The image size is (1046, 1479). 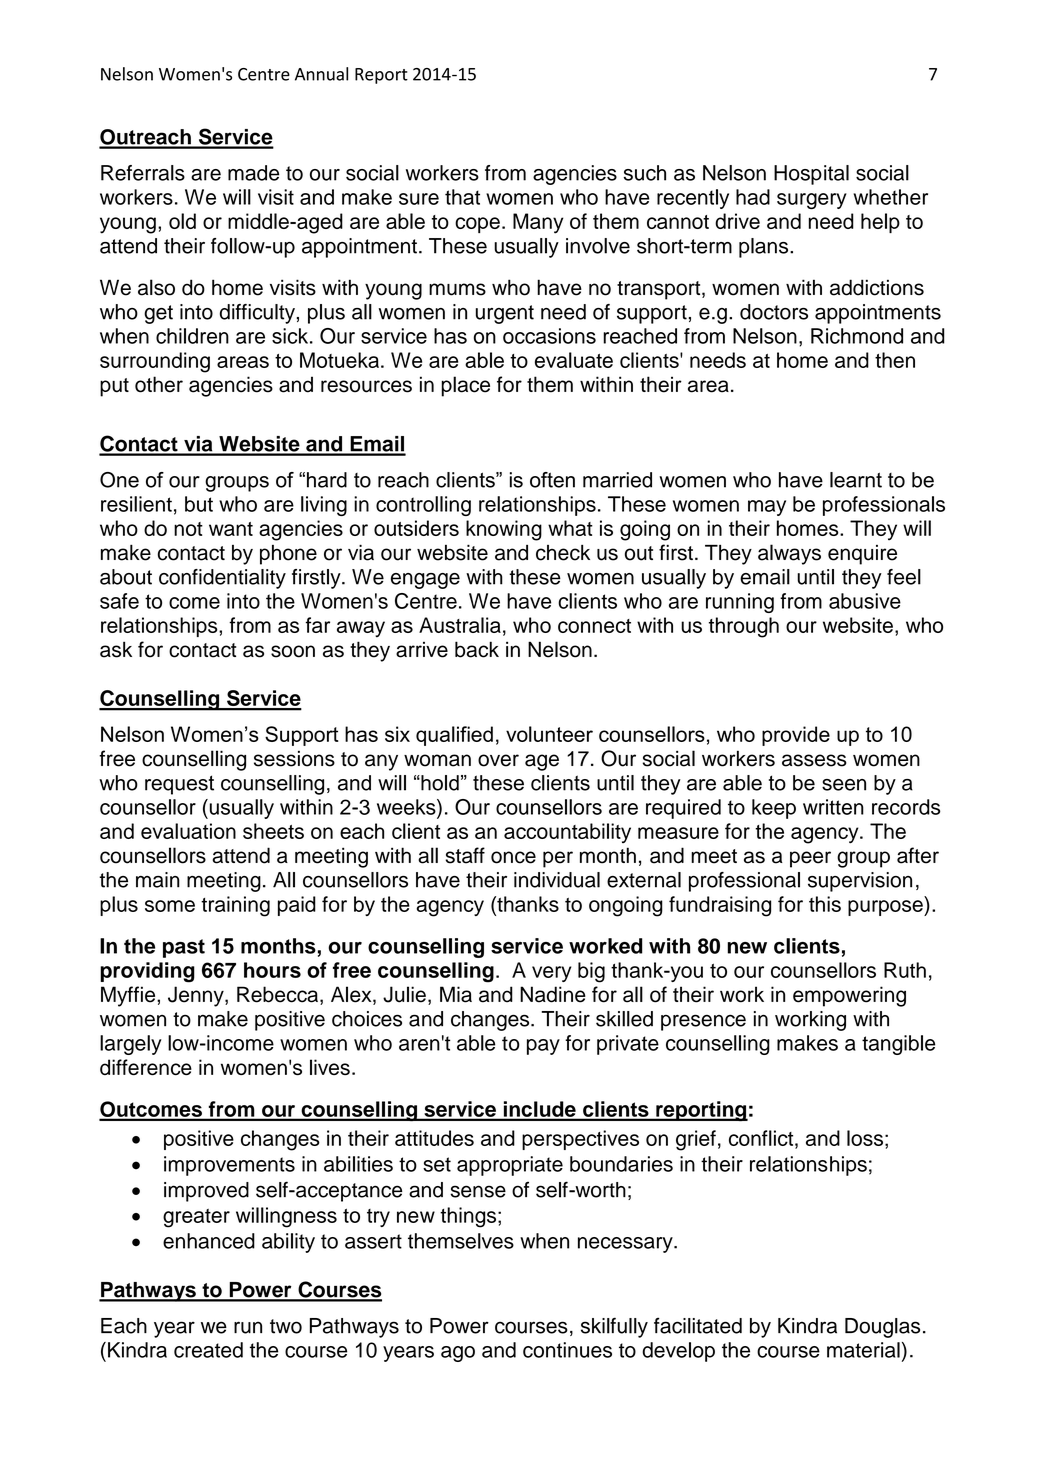 What do you see at coordinates (567, 1350) in the document?
I see `continues` at bounding box center [567, 1350].
